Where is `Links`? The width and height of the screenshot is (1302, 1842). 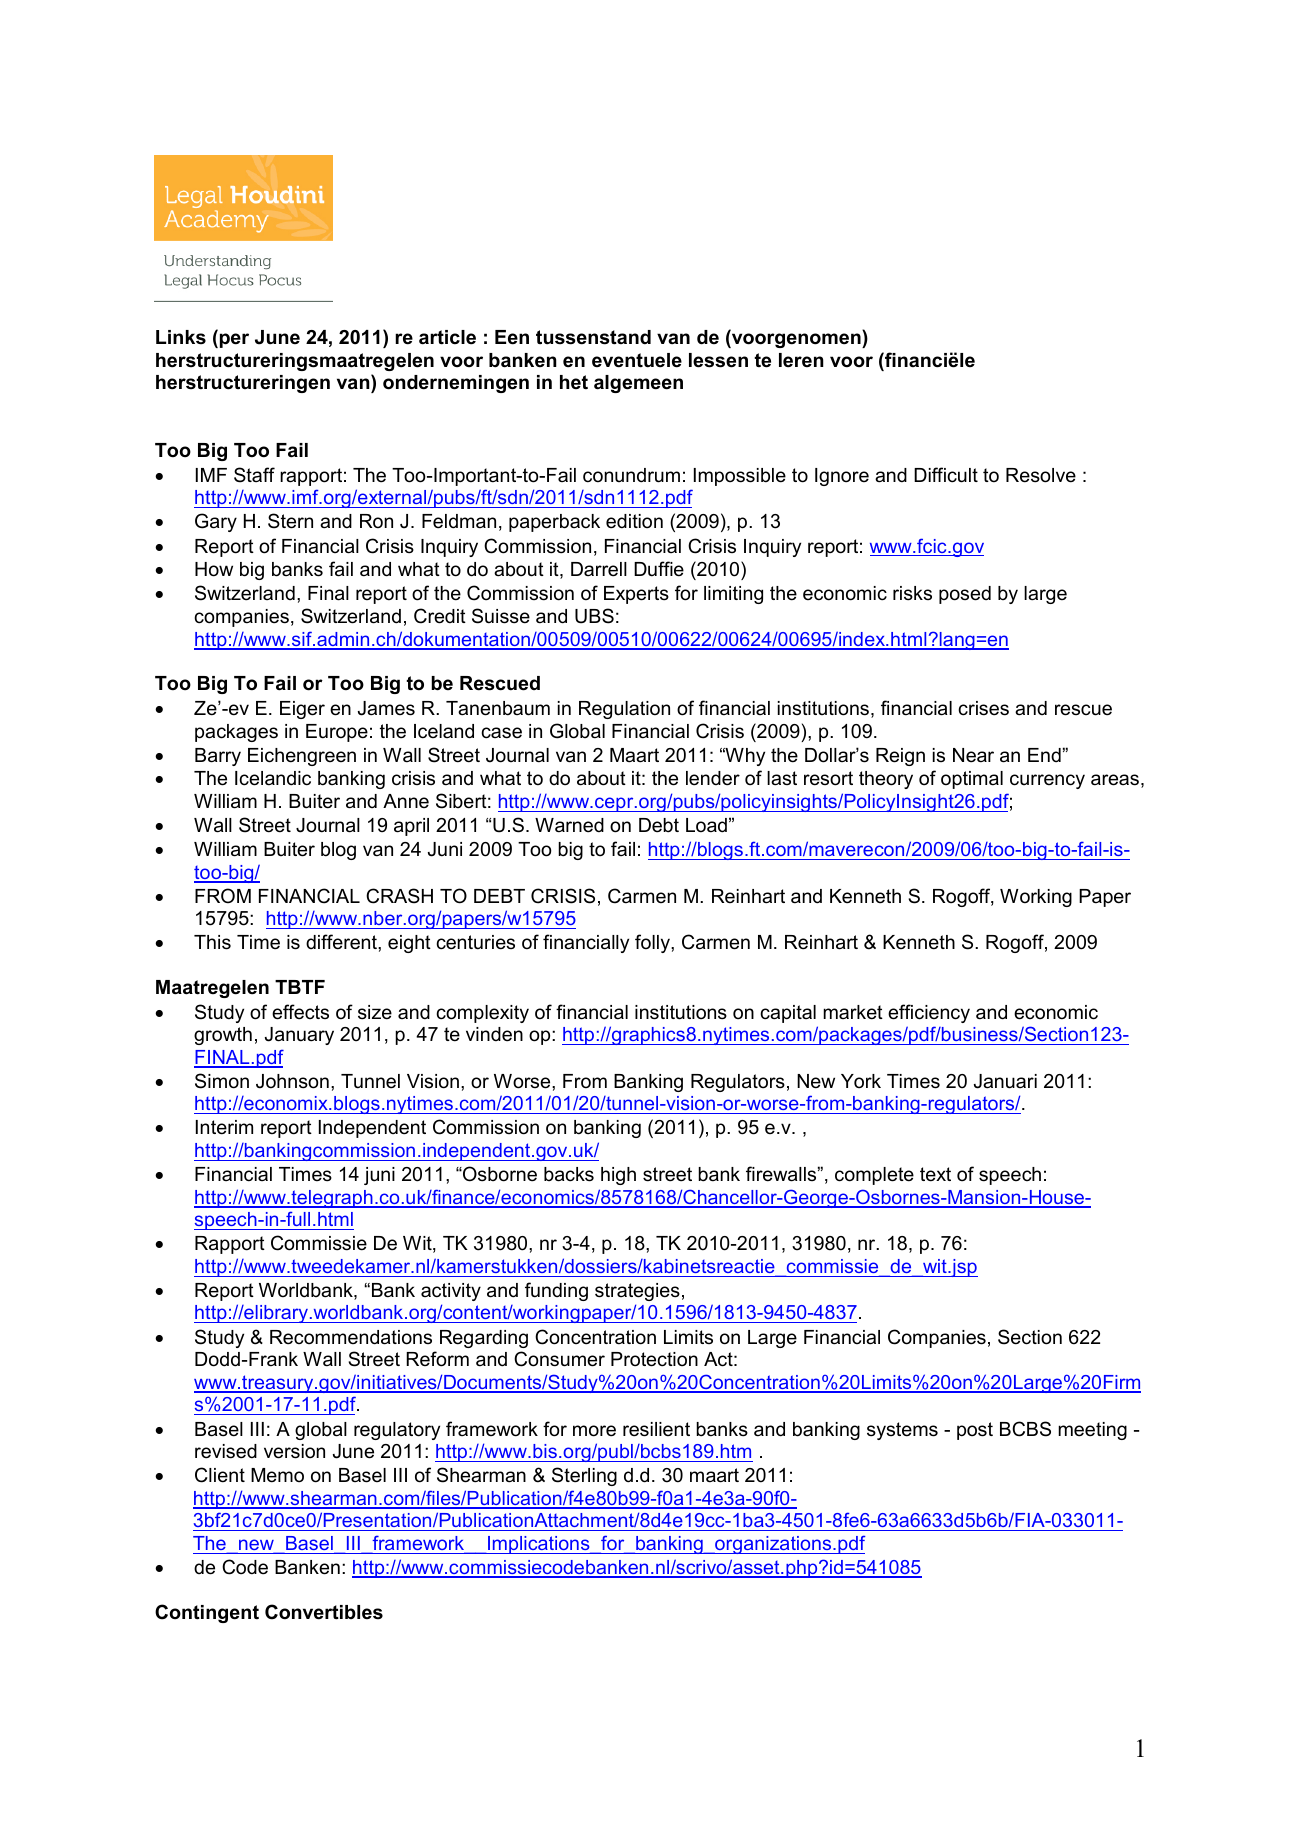 Links is located at coordinates (181, 337).
